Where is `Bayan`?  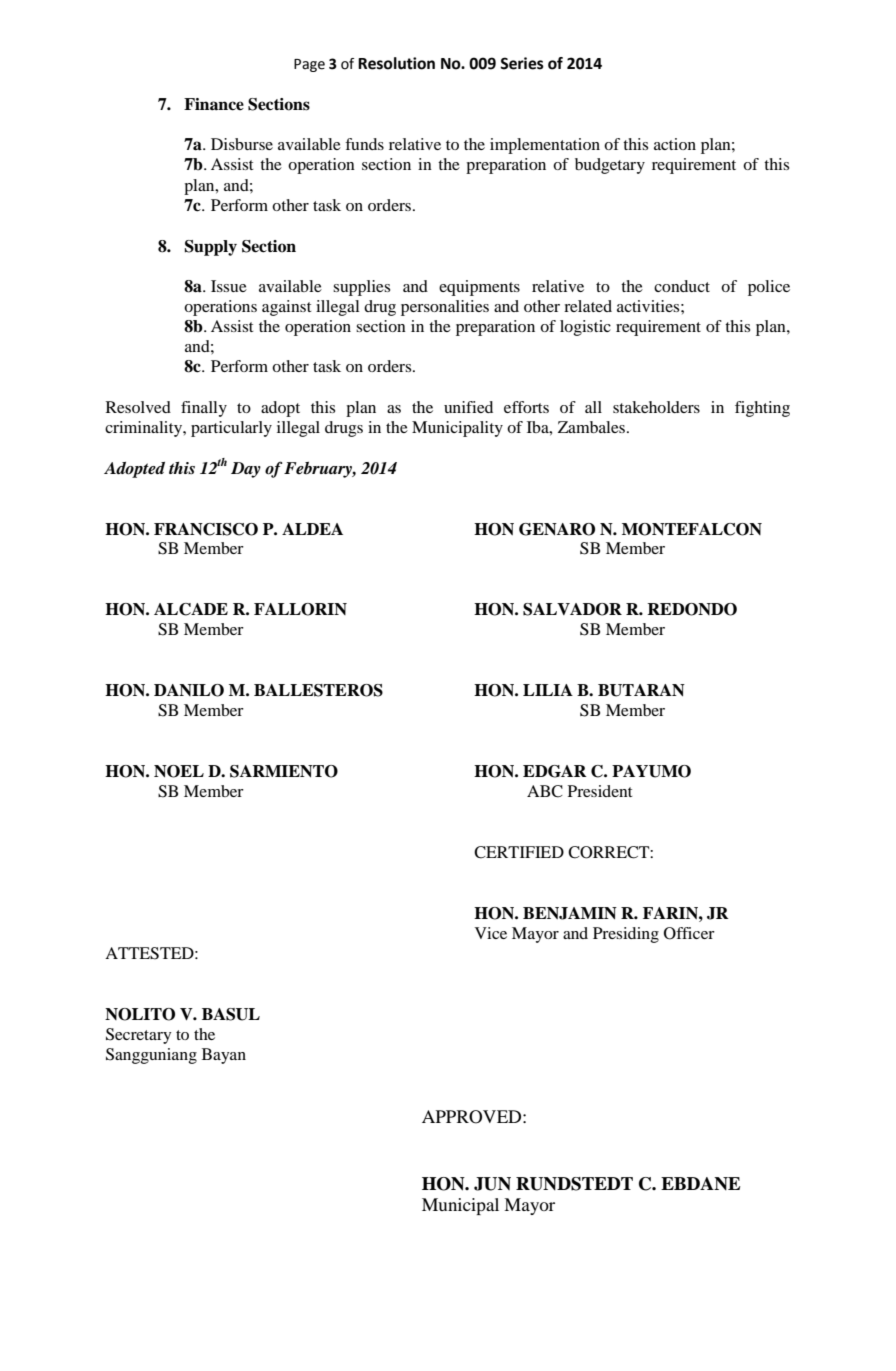 Bayan is located at coordinates (224, 1056).
